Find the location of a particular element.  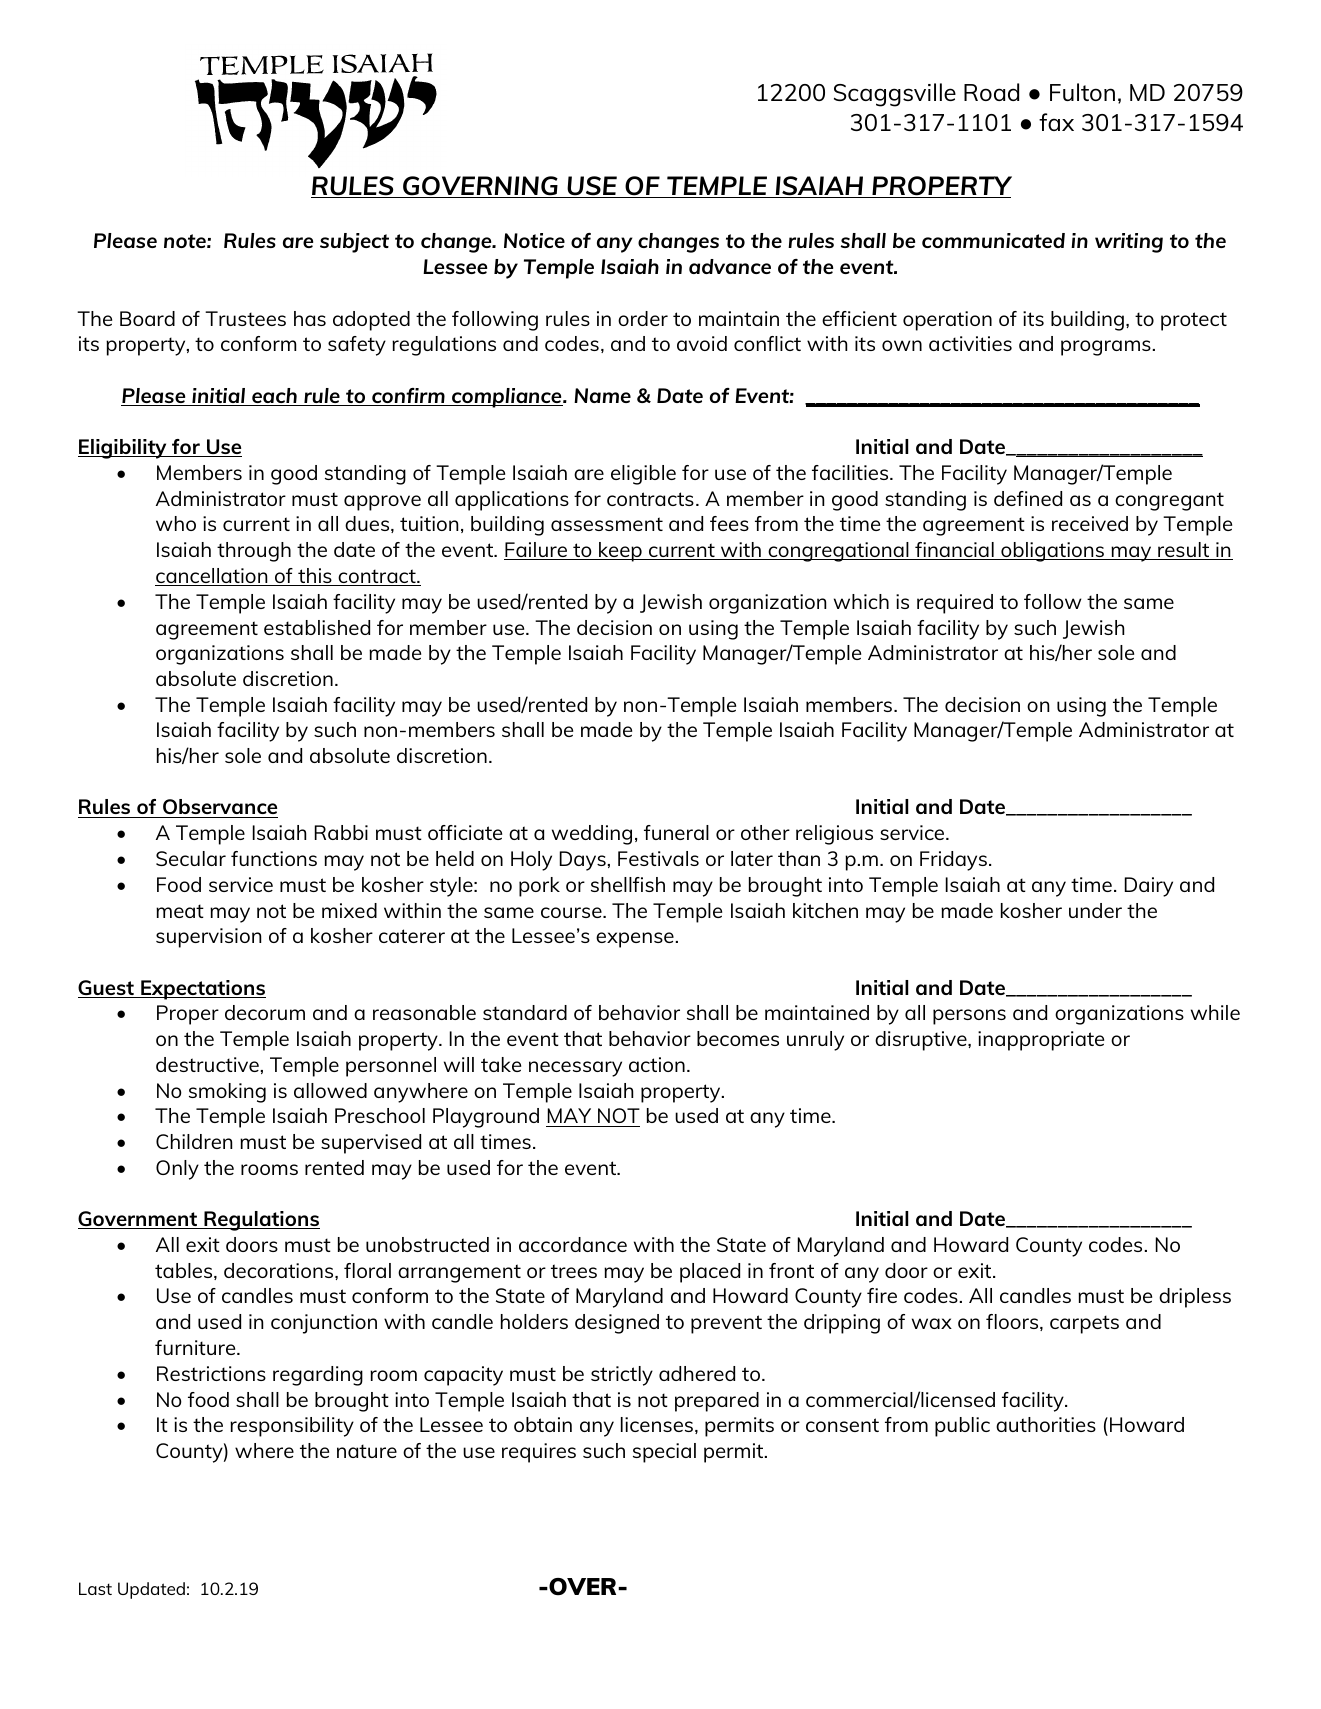

expense is located at coordinates (635, 940).
